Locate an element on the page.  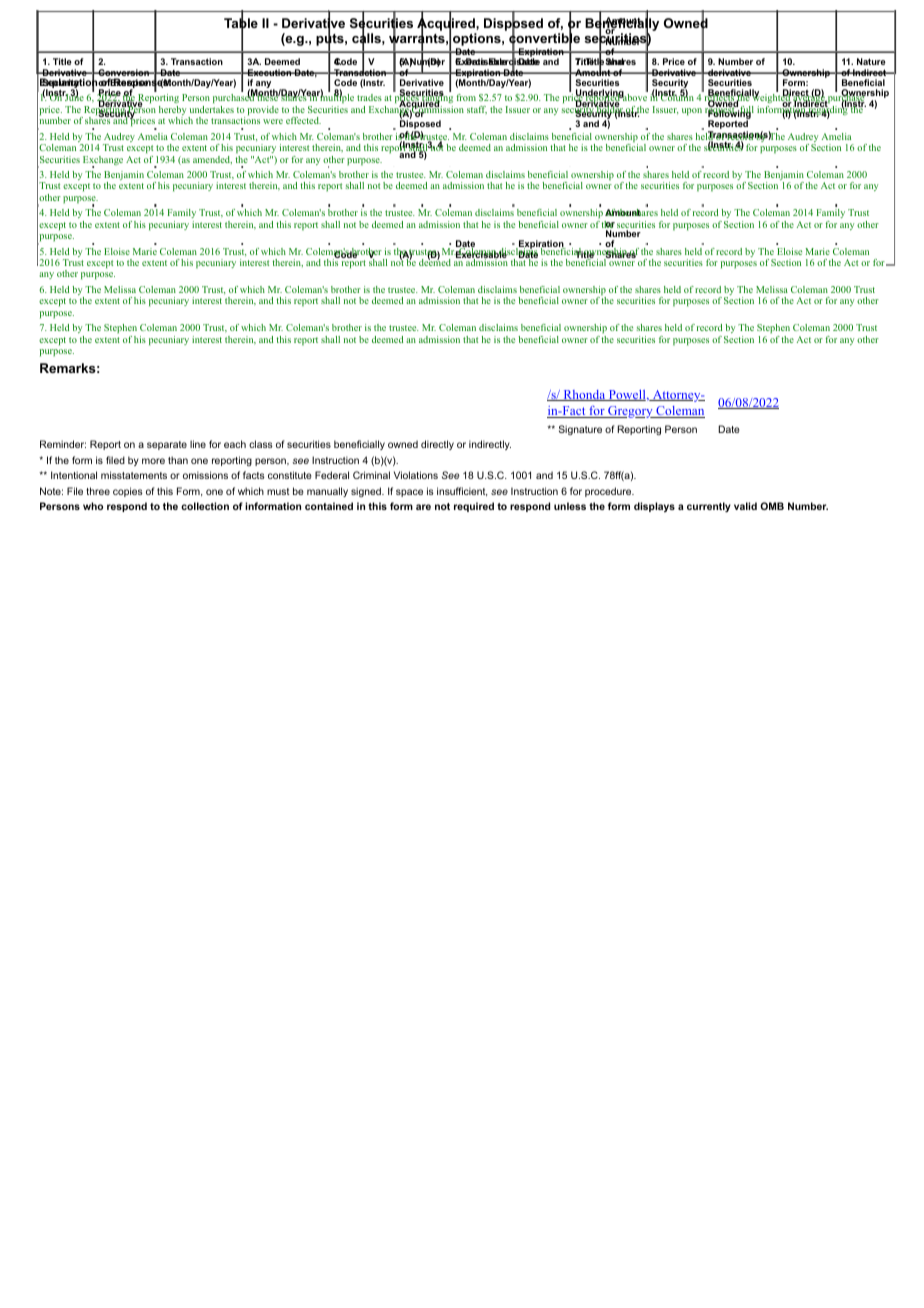
Powell is located at coordinates (627, 395).
